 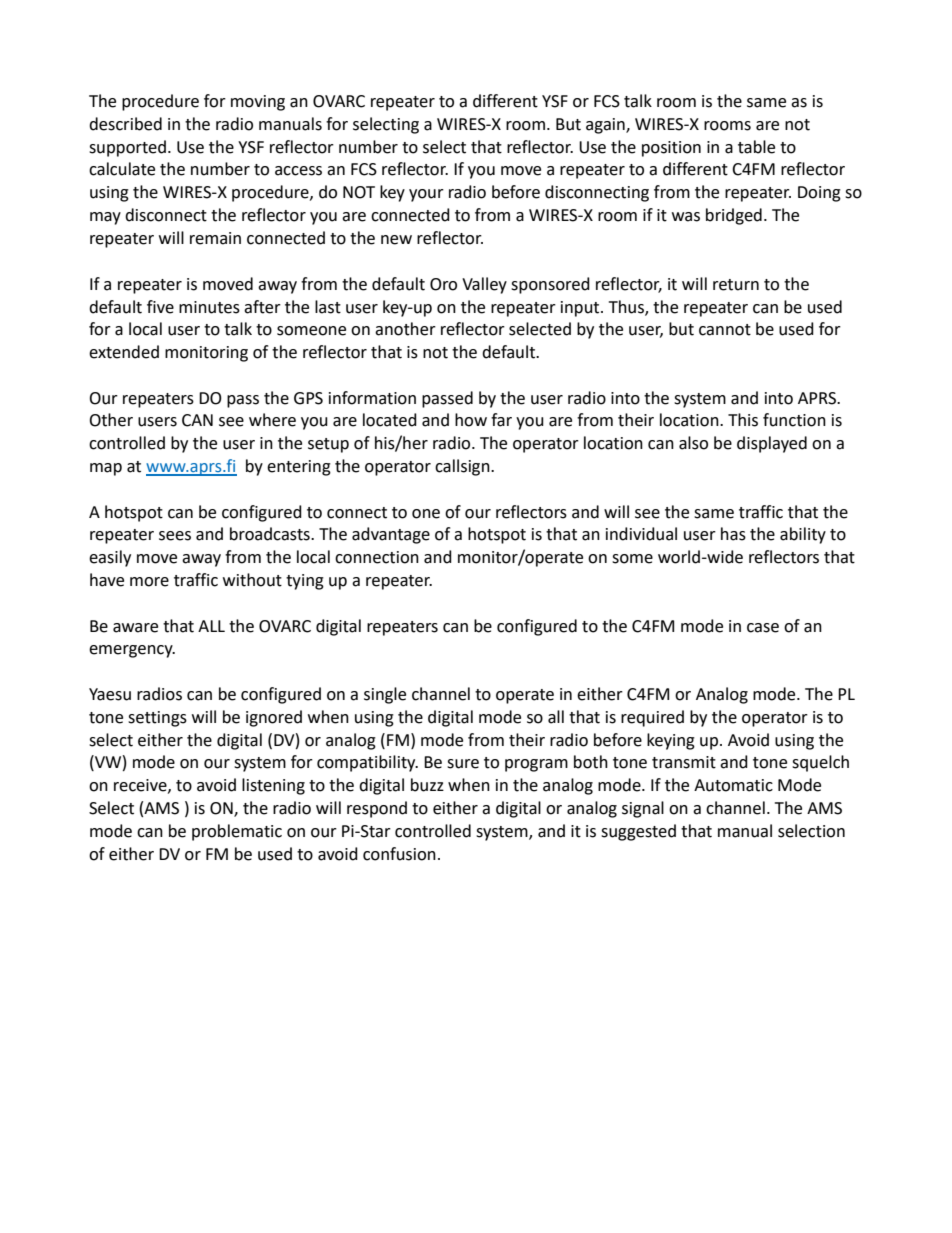 What do you see at coordinates (426, 195) in the screenshot?
I see `your` at bounding box center [426, 195].
